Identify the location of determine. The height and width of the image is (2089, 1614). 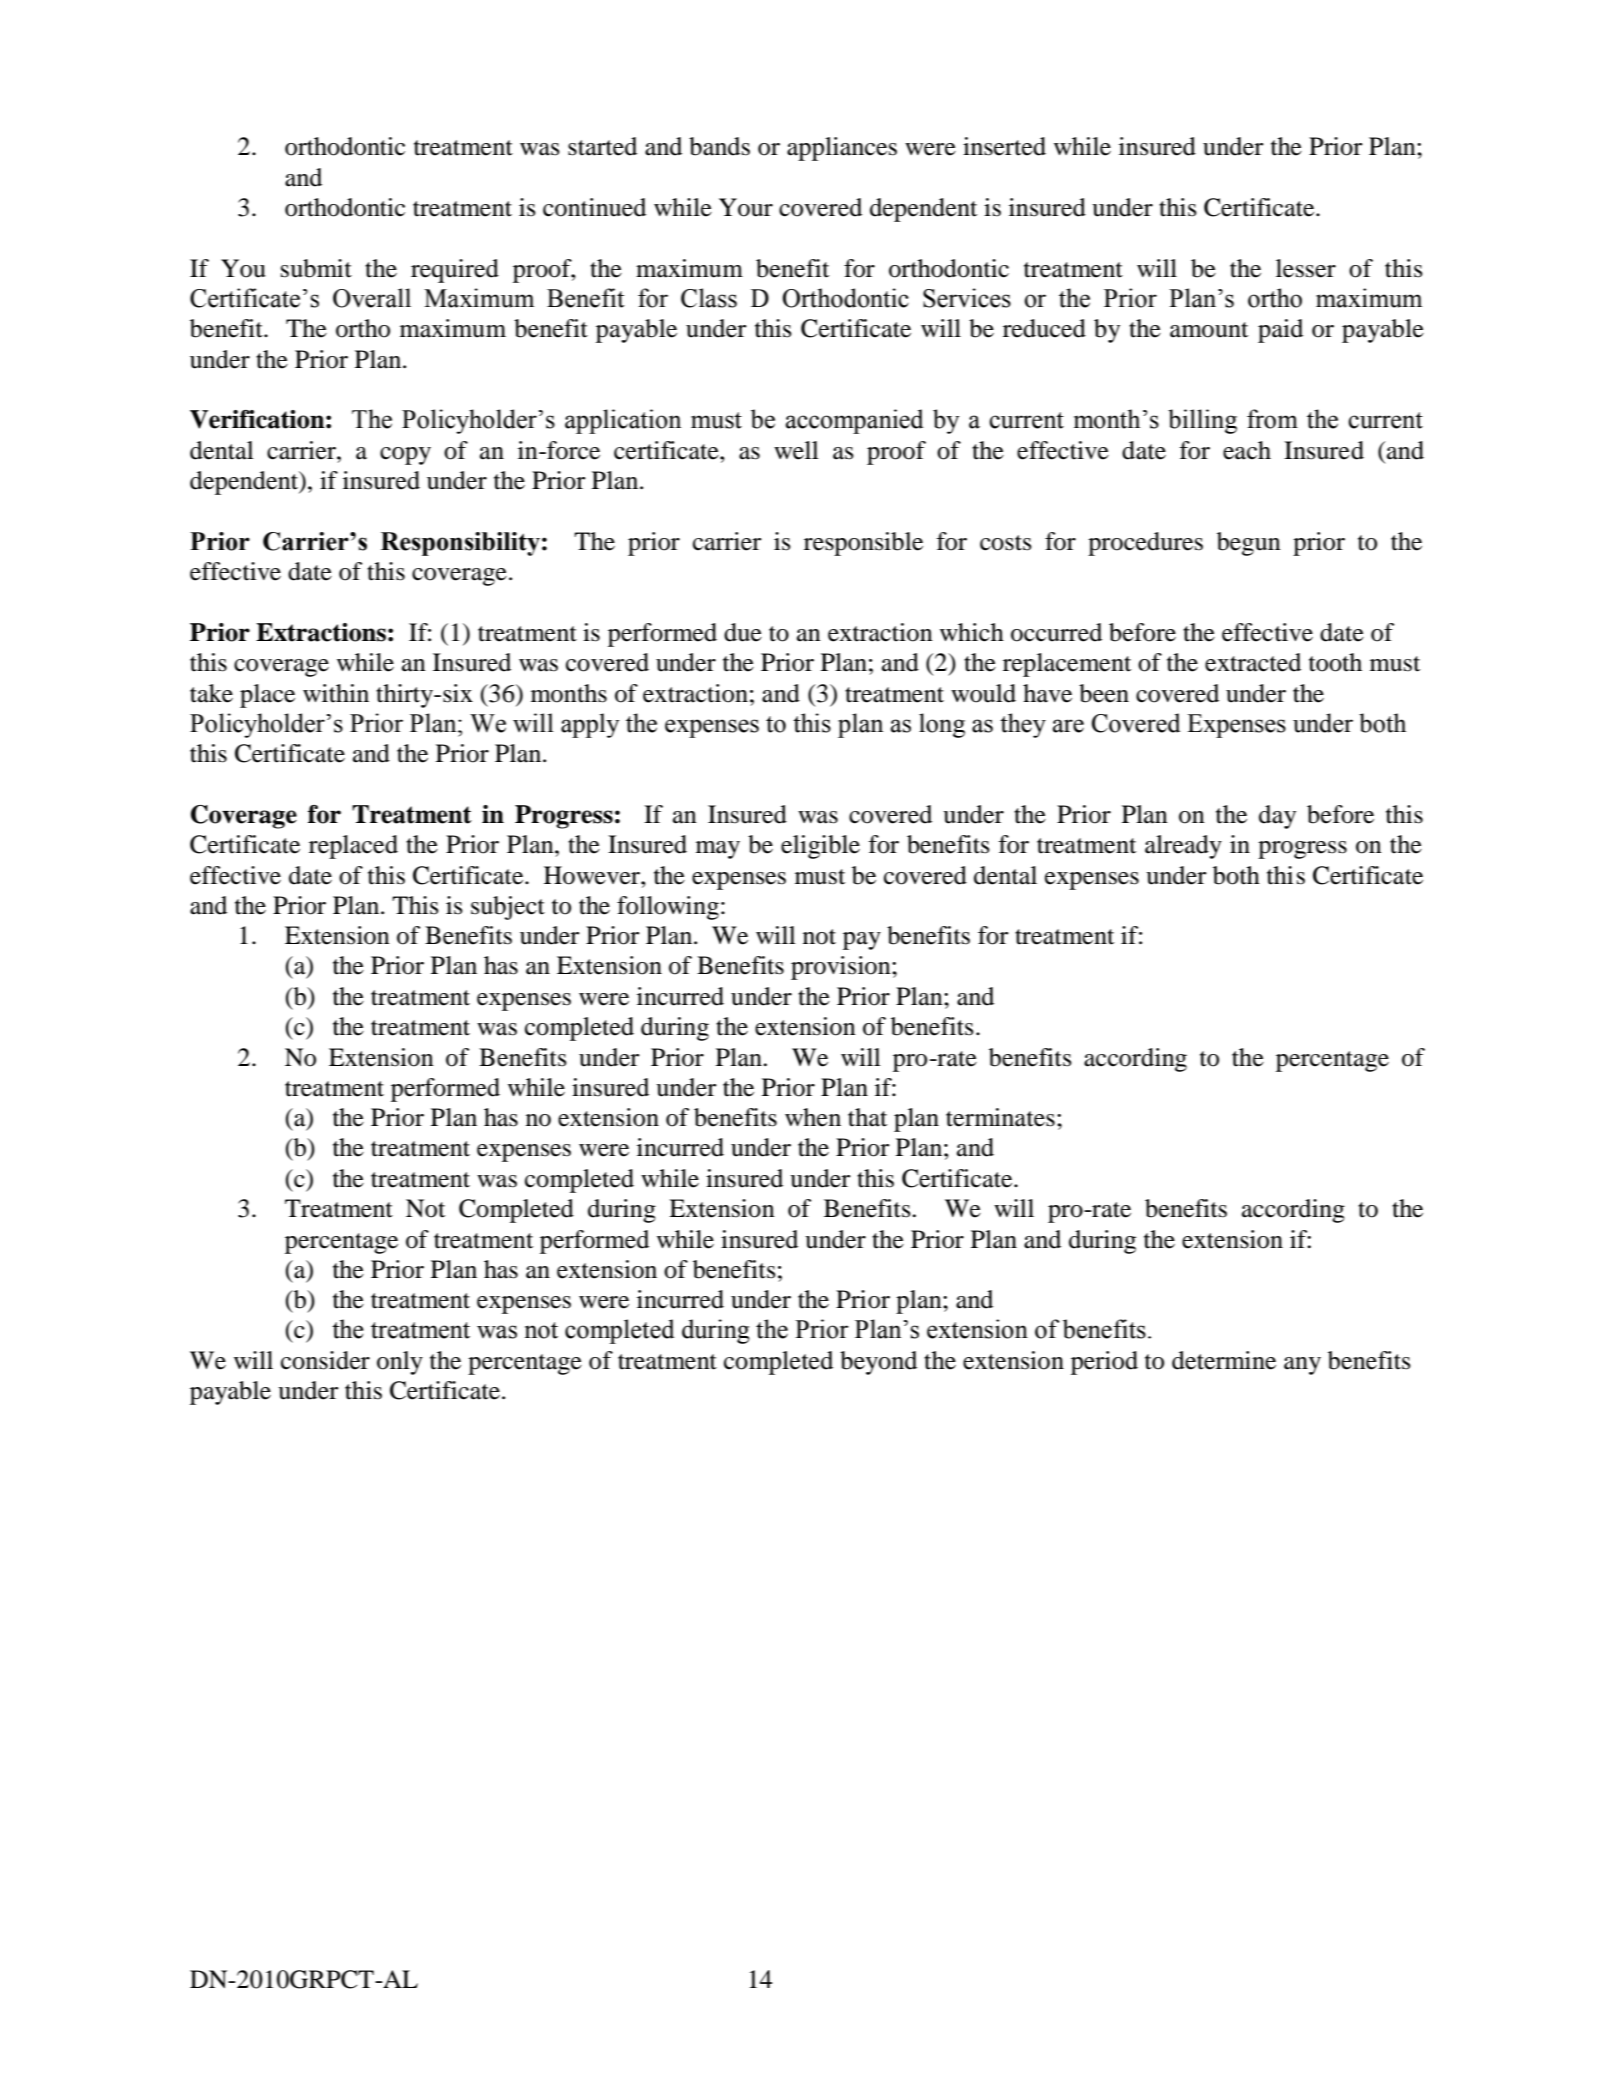
(1224, 1360).
